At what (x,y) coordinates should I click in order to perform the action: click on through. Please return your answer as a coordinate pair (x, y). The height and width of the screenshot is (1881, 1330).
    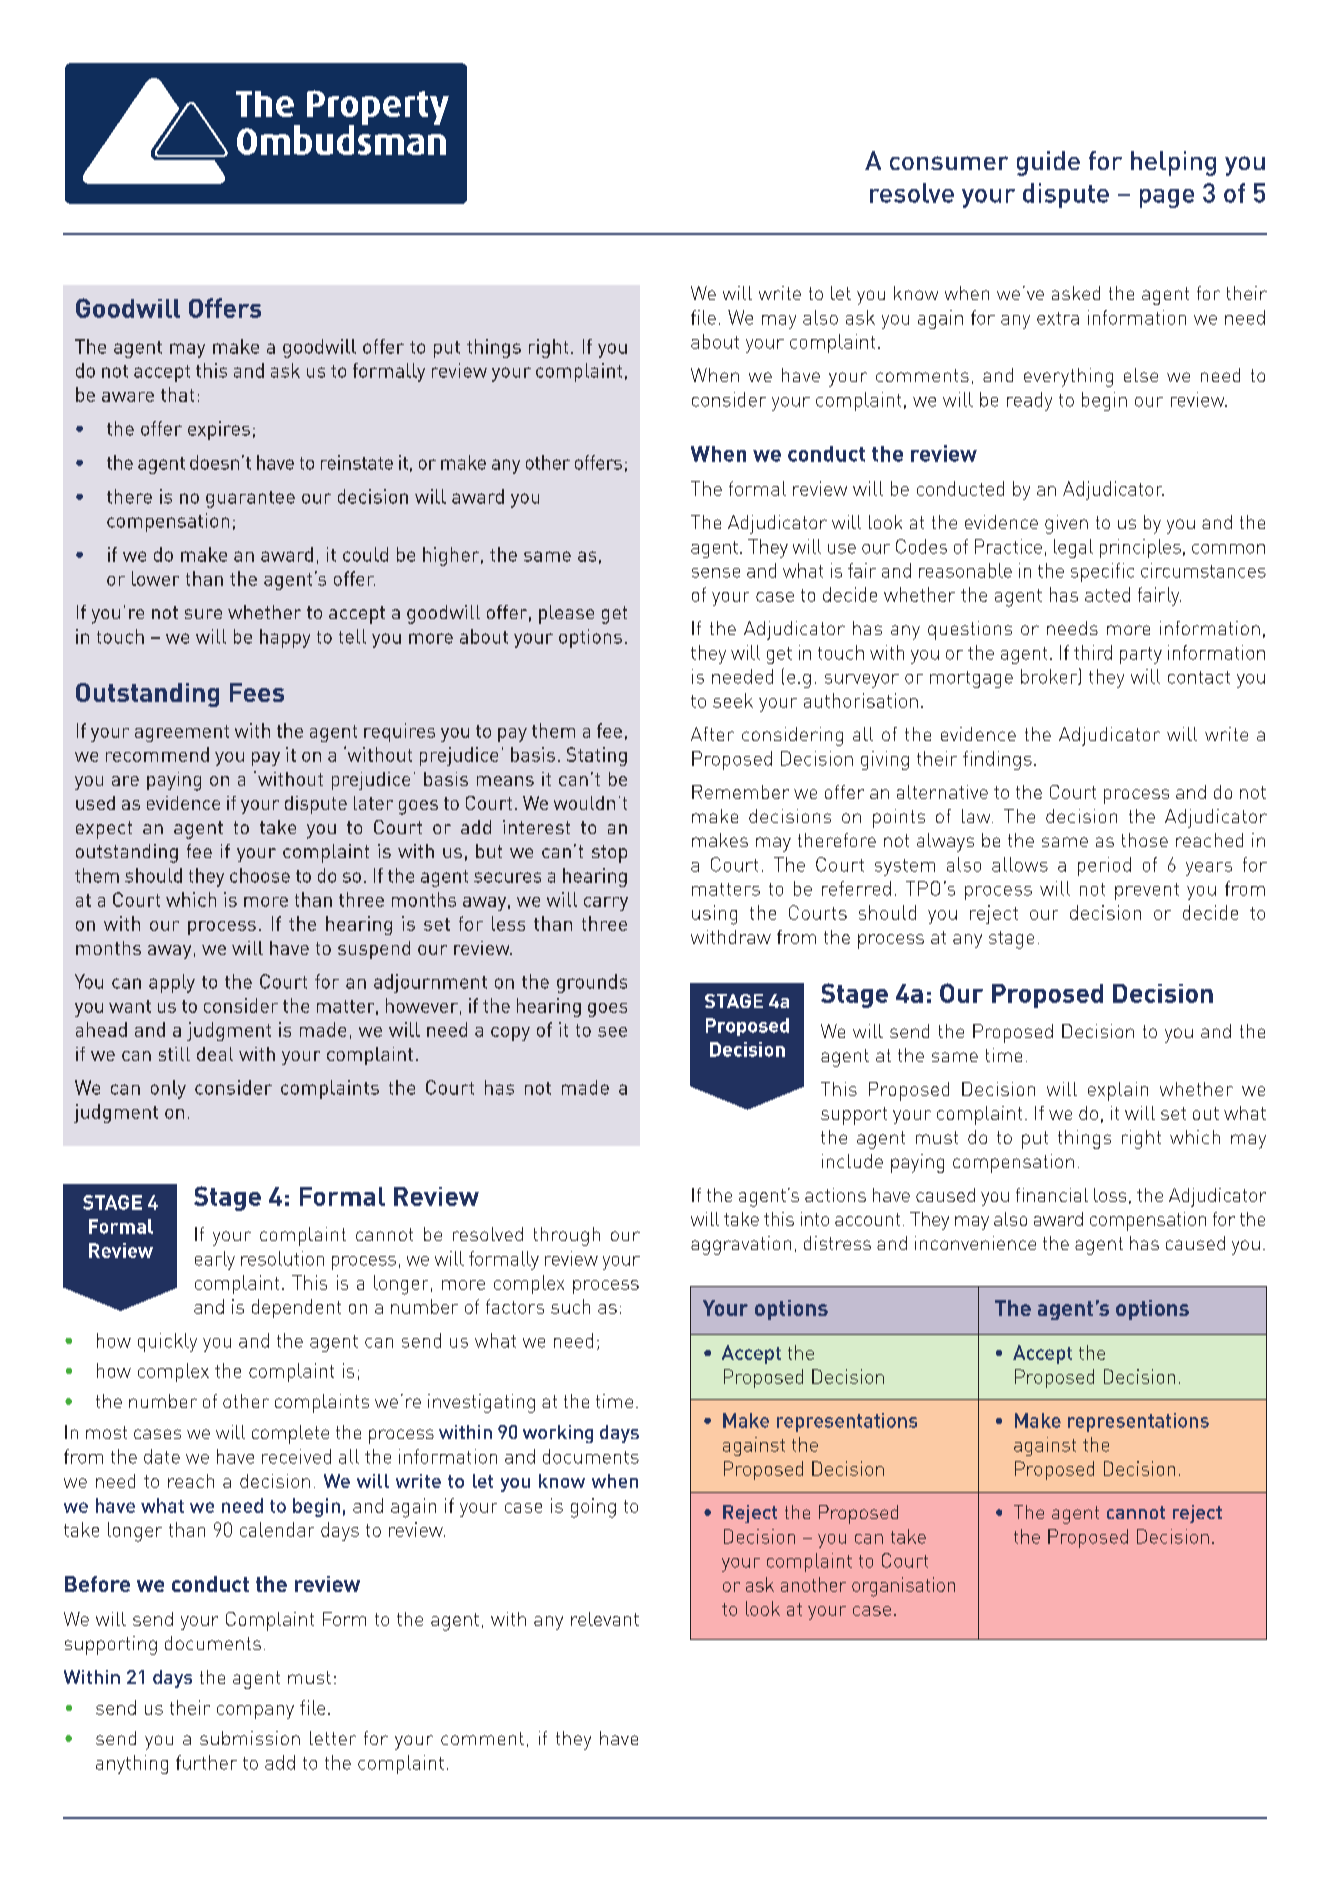
    Looking at the image, I should click on (567, 1236).
